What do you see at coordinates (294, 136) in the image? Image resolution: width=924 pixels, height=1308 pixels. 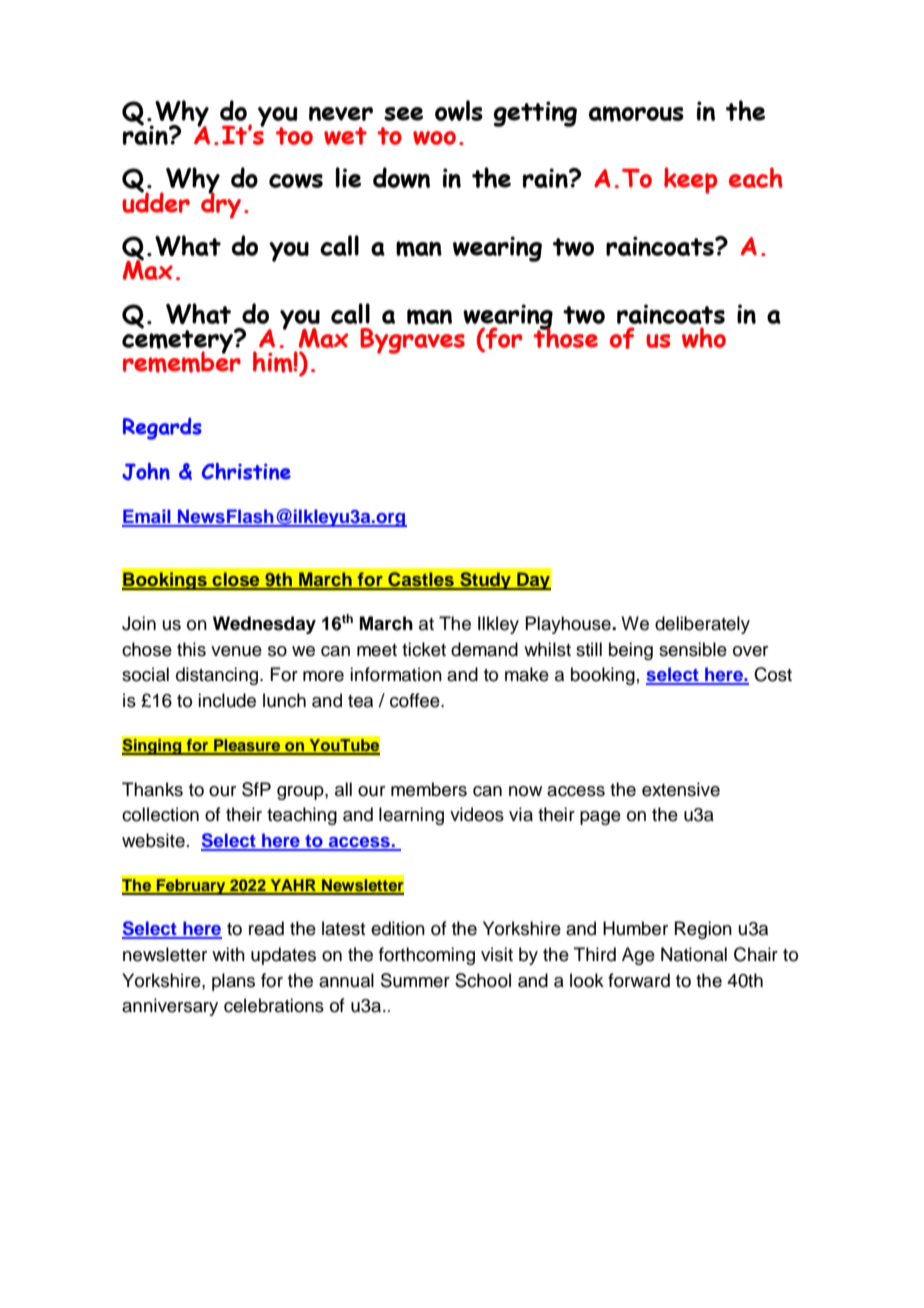 I see `too` at bounding box center [294, 136].
